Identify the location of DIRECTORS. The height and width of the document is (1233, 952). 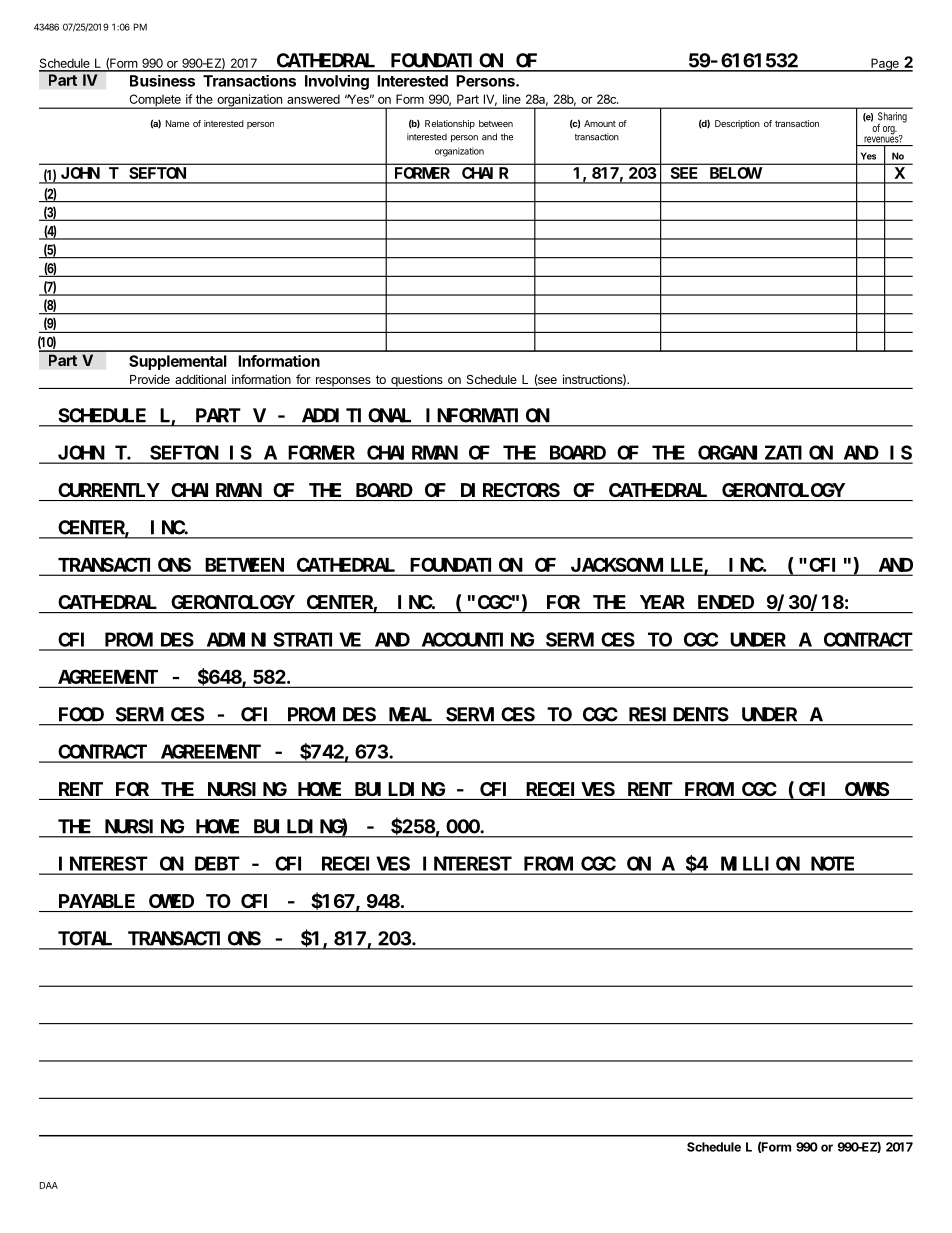
(510, 490).
